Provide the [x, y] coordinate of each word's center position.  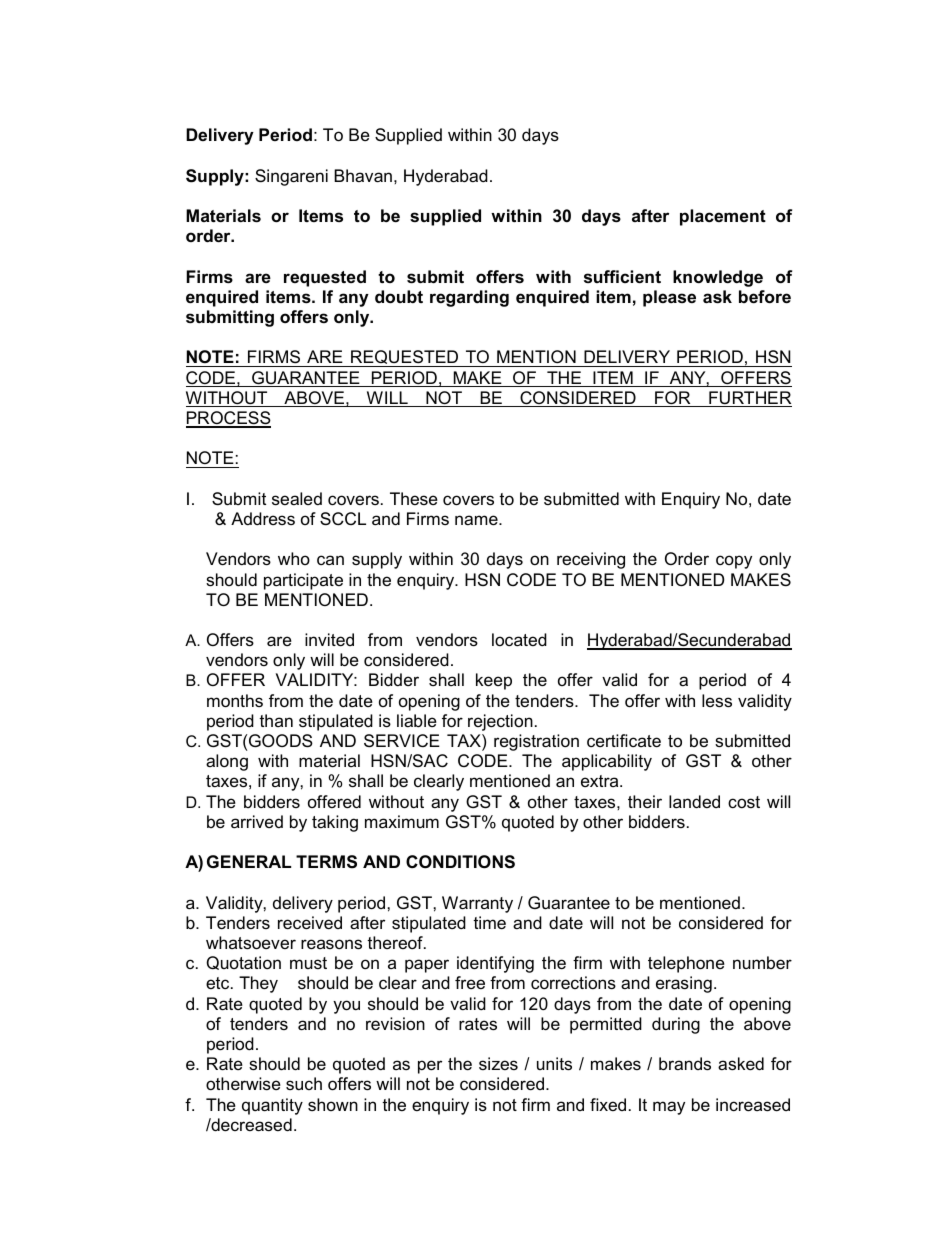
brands [685, 1064]
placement [723, 217]
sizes [498, 1063]
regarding [469, 298]
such [304, 1083]
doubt [399, 297]
